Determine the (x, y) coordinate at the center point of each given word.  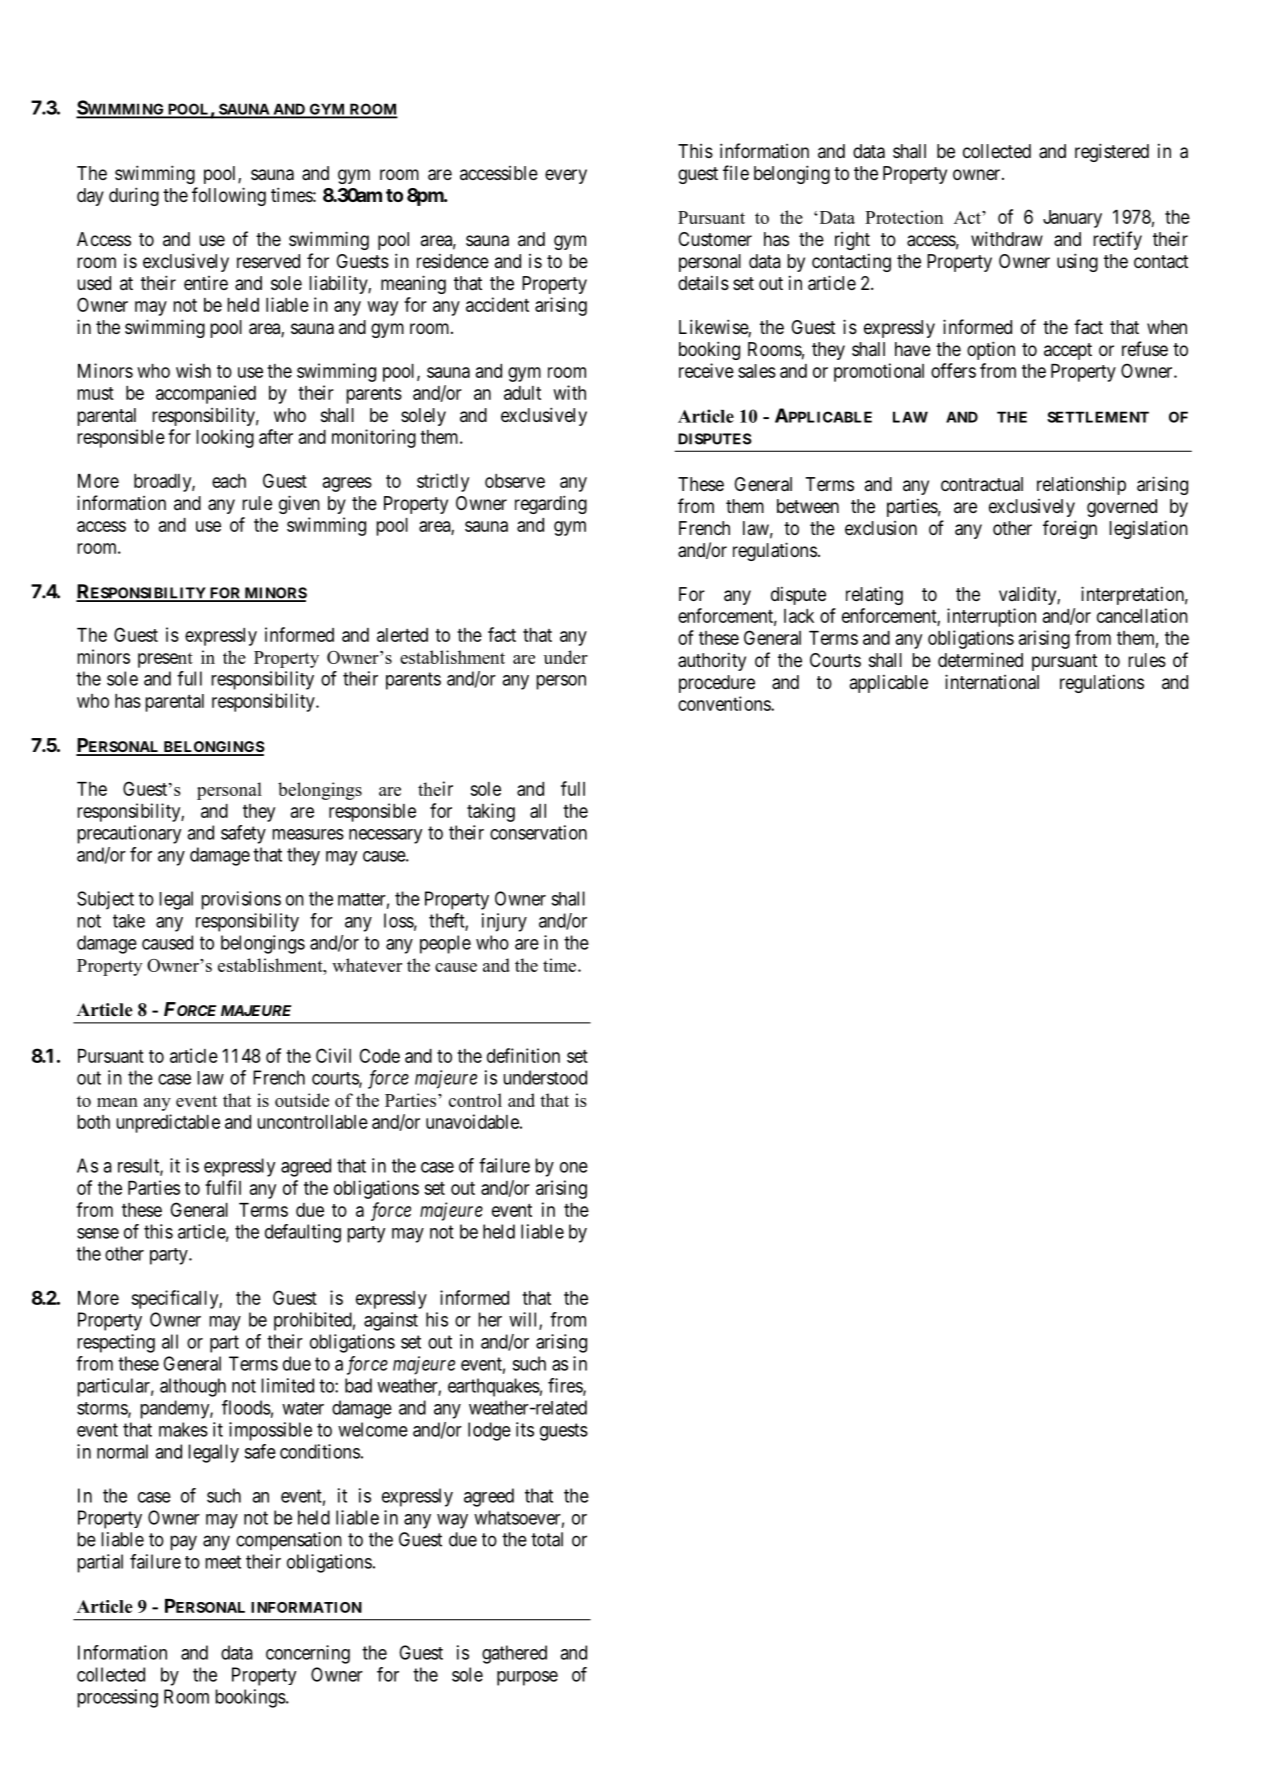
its (525, 1429)
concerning (308, 1654)
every (566, 176)
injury (504, 922)
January (1072, 219)
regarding (551, 504)
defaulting (303, 1233)
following (229, 196)
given (299, 504)
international (992, 682)
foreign (1070, 529)
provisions (241, 900)
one (574, 1167)
